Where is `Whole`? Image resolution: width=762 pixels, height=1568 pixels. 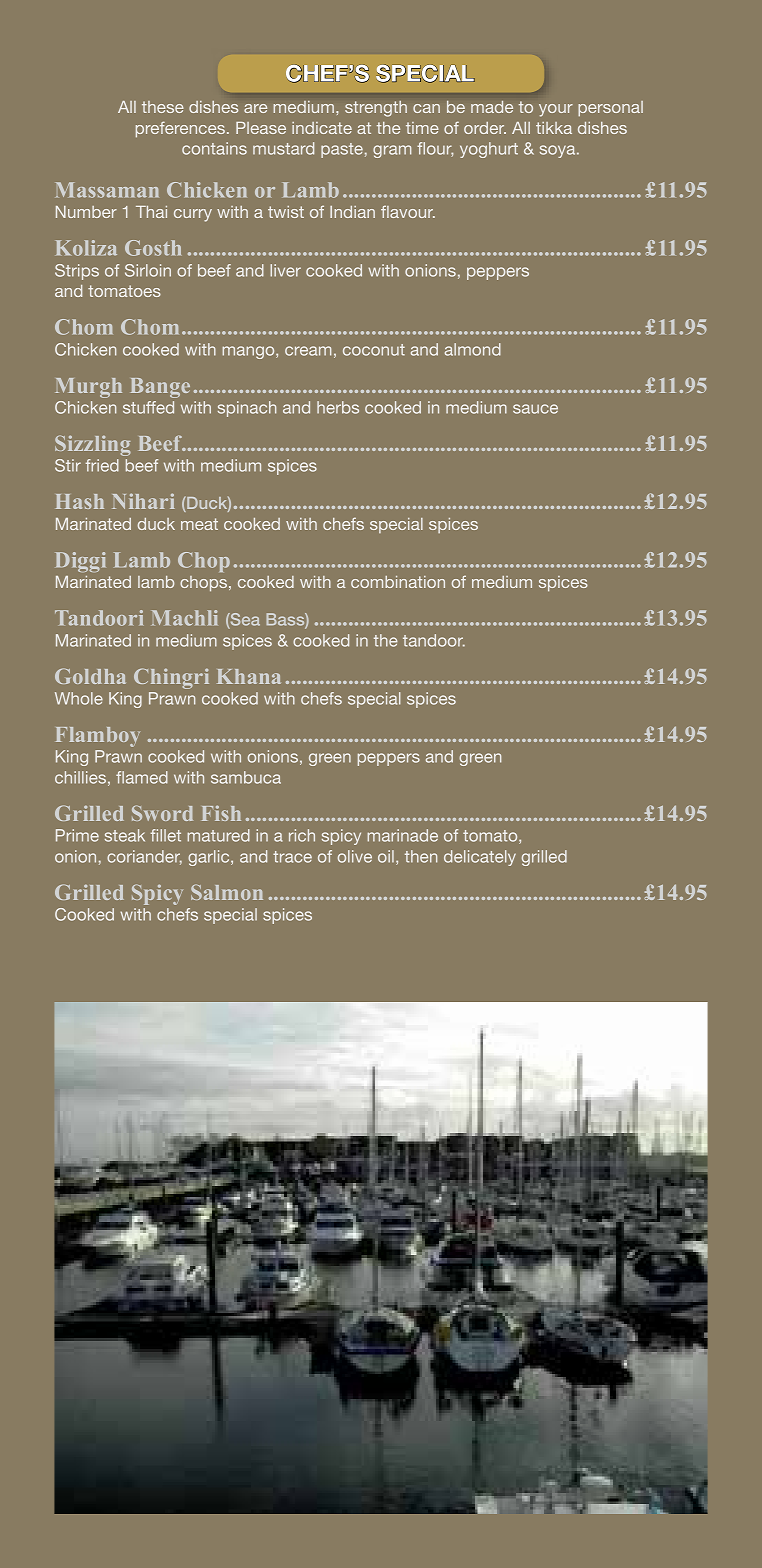 Whole is located at coordinates (79, 698).
